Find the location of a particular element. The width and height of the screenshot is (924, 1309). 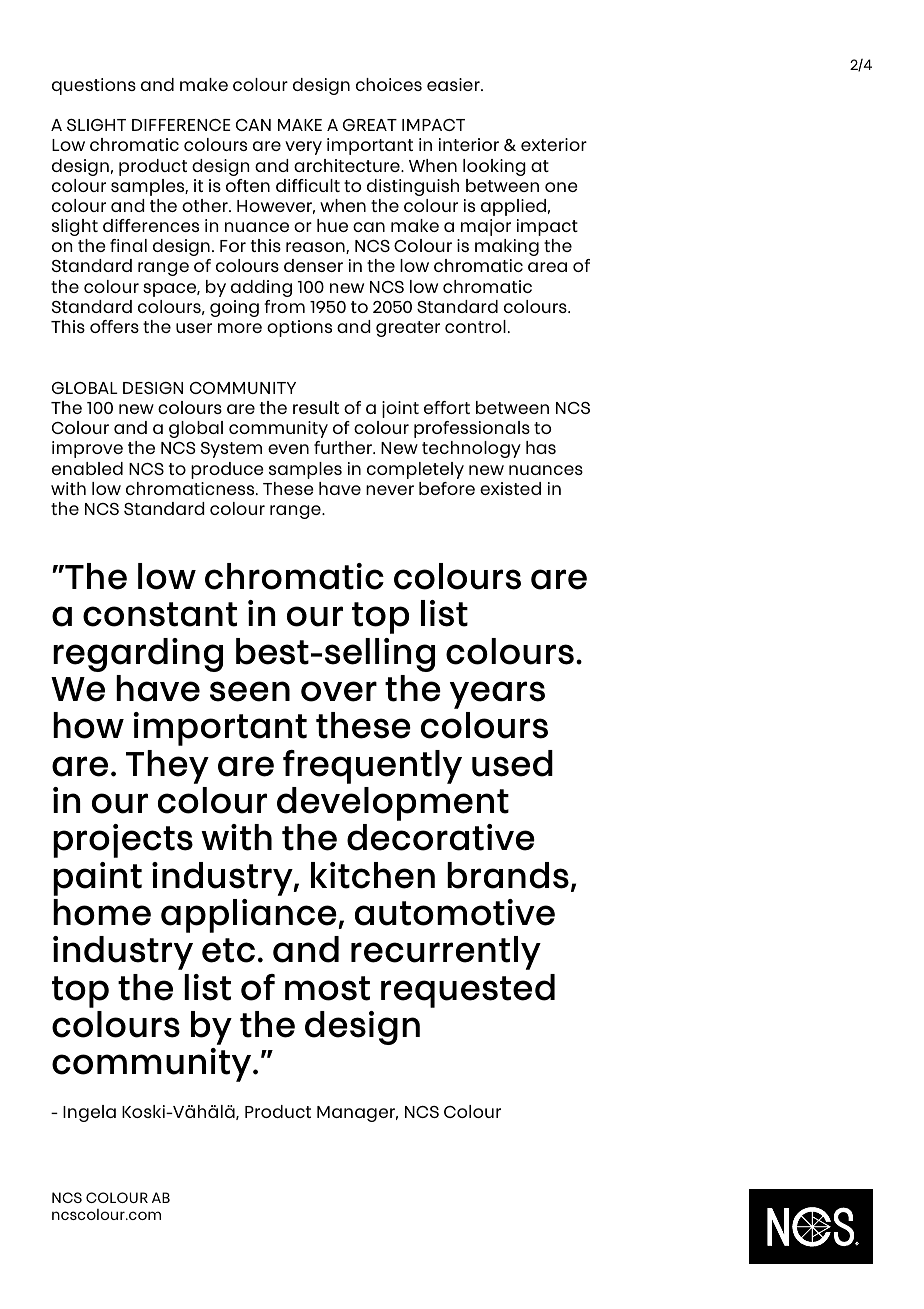

very is located at coordinates (303, 148).
